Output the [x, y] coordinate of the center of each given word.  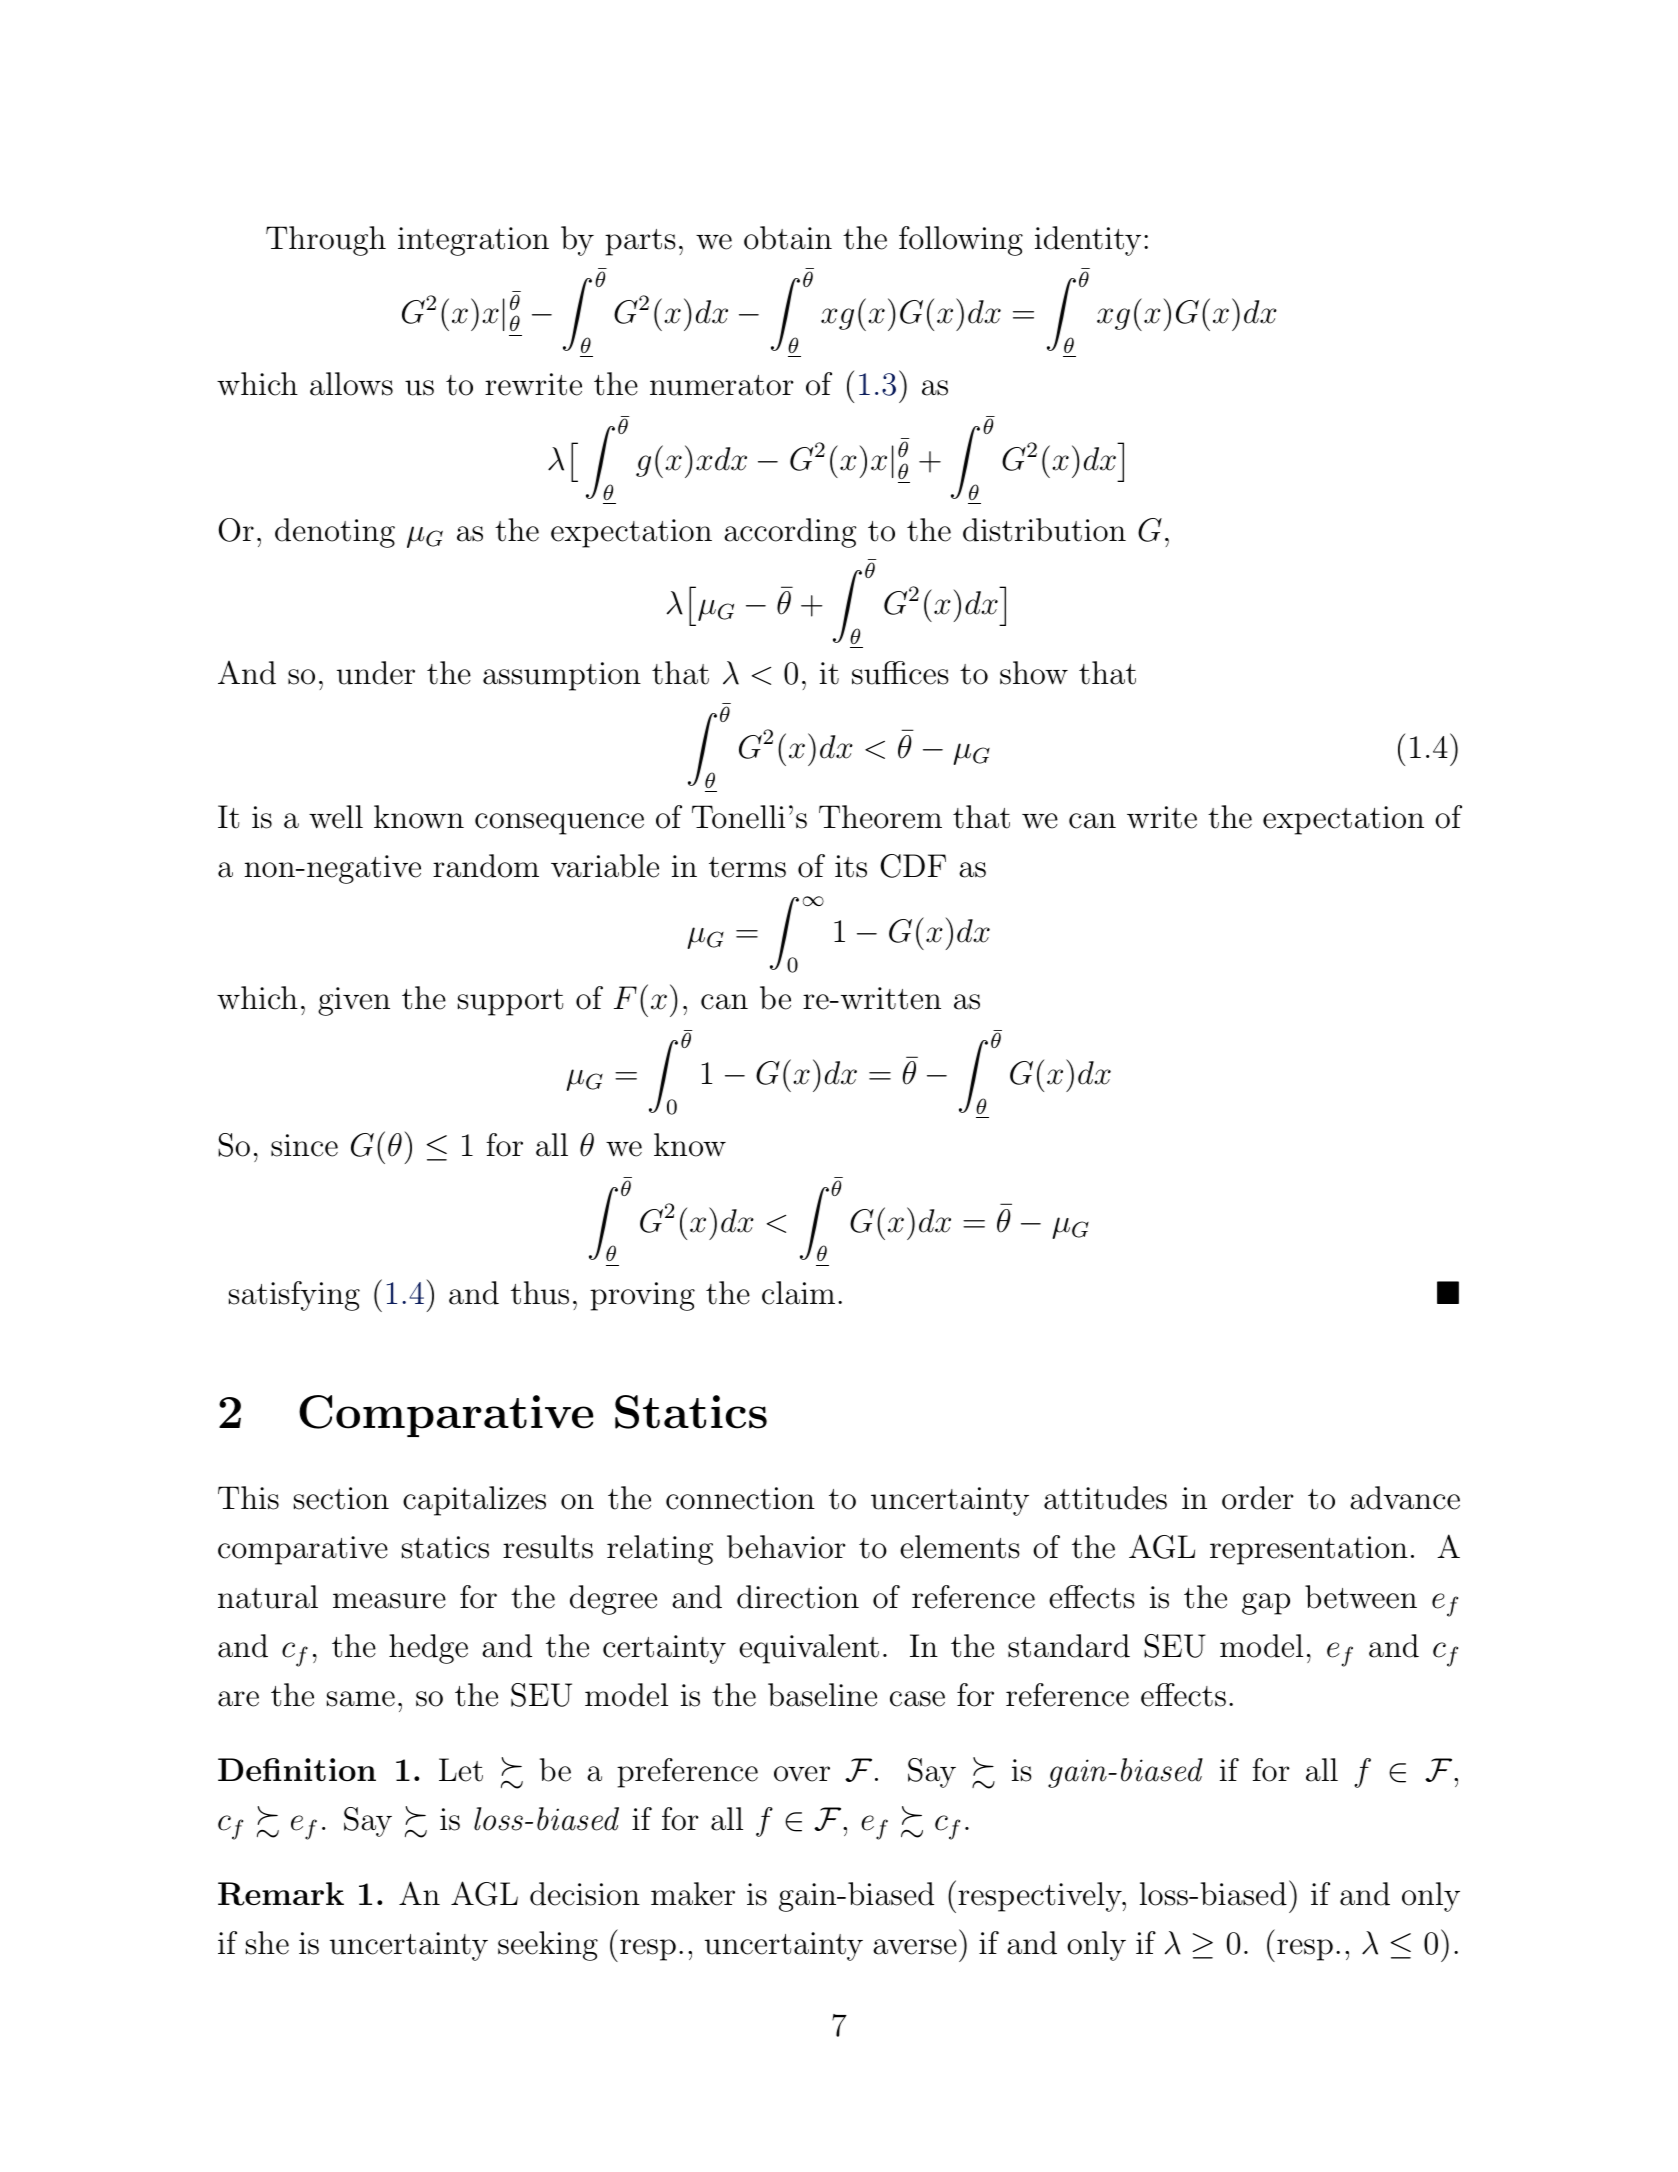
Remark [281, 1894]
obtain [788, 238]
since [304, 1145]
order [1258, 1498]
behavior [786, 1547]
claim [798, 1293]
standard [1069, 1646]
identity [1088, 241]
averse [915, 1947]
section [341, 1498]
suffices [900, 673]
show [1034, 673]
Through [326, 241]
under [376, 673]
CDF [913, 866]
